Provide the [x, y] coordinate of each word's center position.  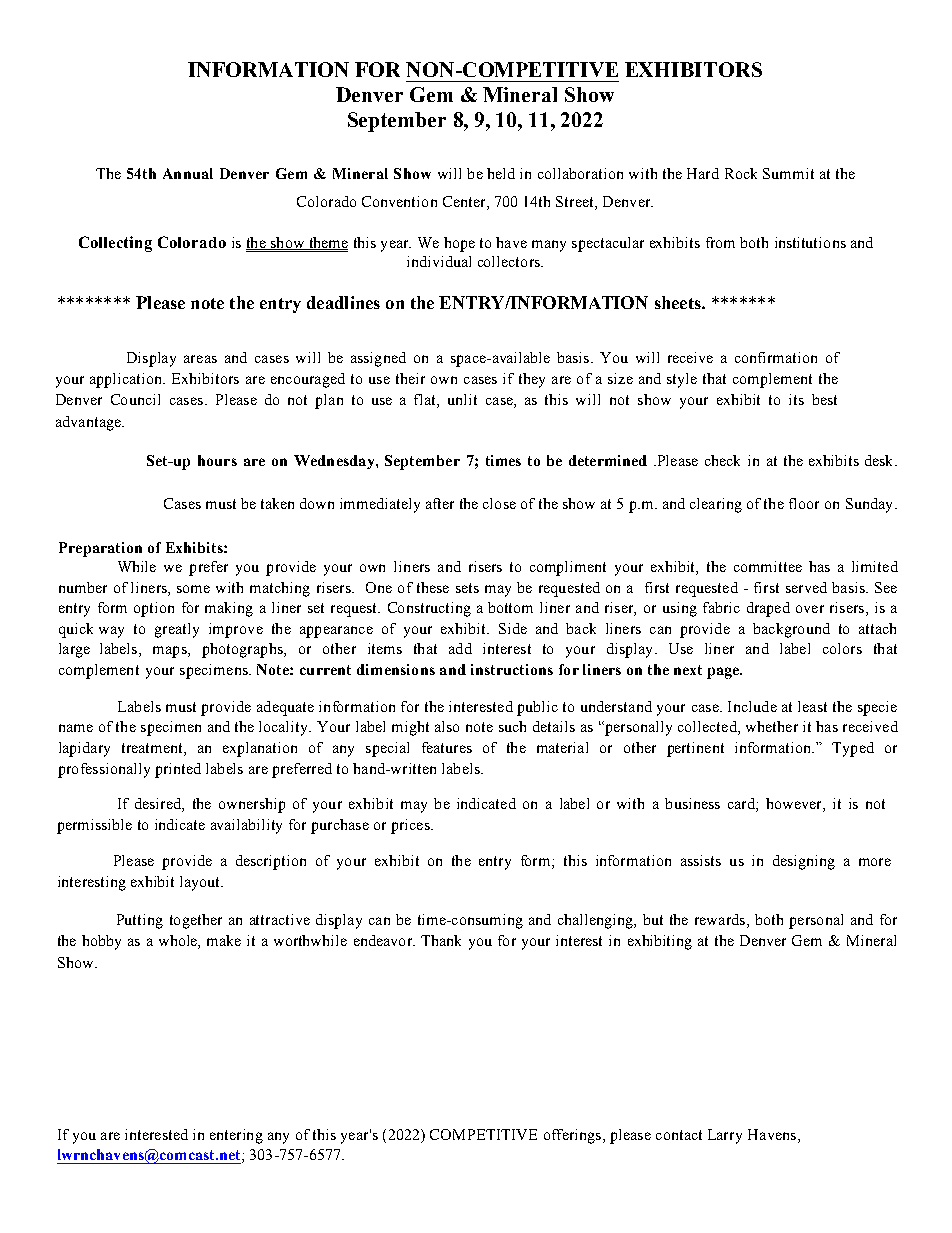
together [196, 921]
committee [768, 566]
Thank [441, 940]
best [824, 399]
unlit [462, 399]
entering [236, 1136]
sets [467, 588]
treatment [153, 749]
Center [465, 201]
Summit [788, 173]
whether [772, 726]
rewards [720, 919]
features [447, 747]
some [193, 589]
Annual [188, 173]
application [127, 380]
